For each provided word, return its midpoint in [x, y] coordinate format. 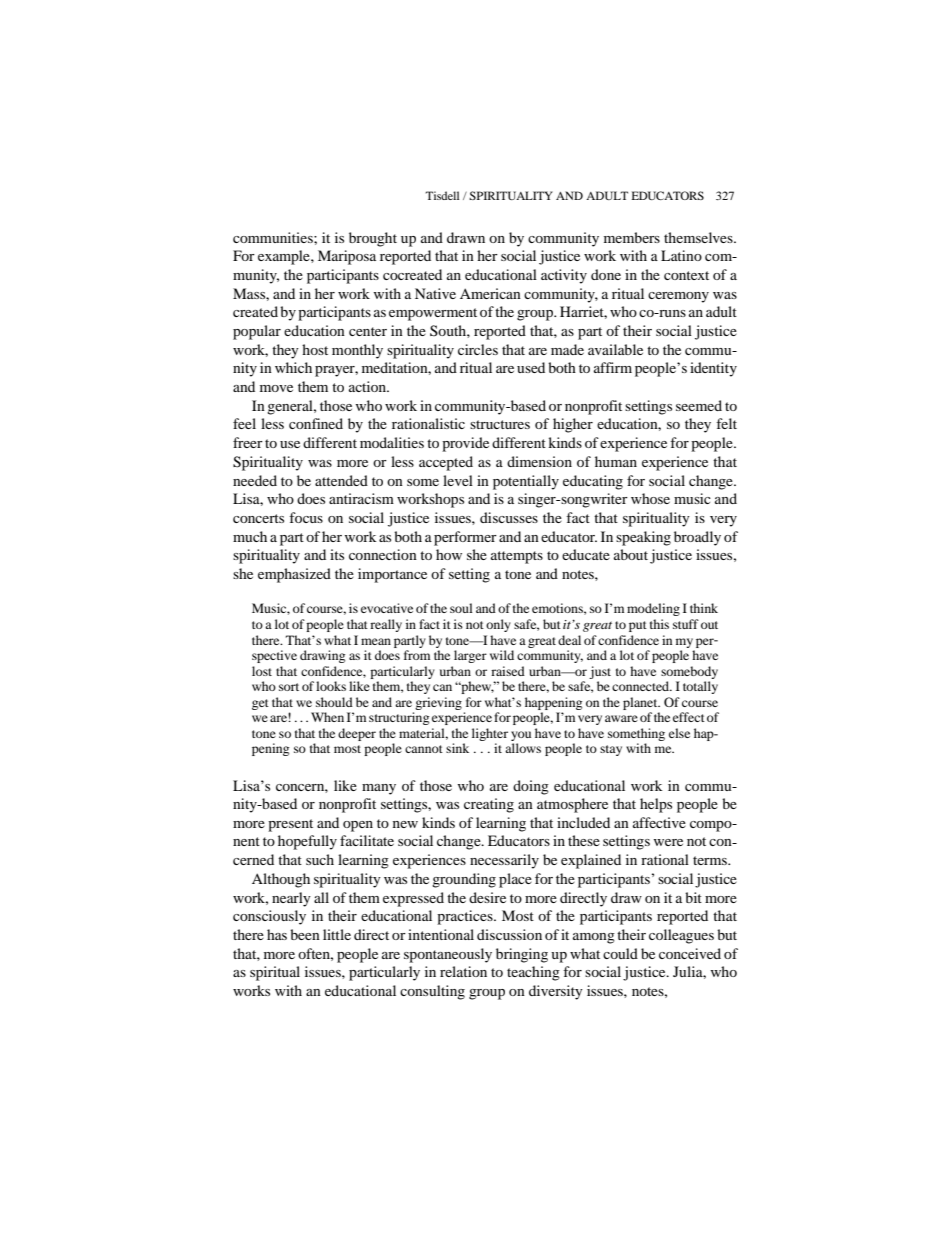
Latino [681, 255]
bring [512, 955]
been [305, 934]
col [658, 934]
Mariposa [347, 257]
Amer [478, 293]
